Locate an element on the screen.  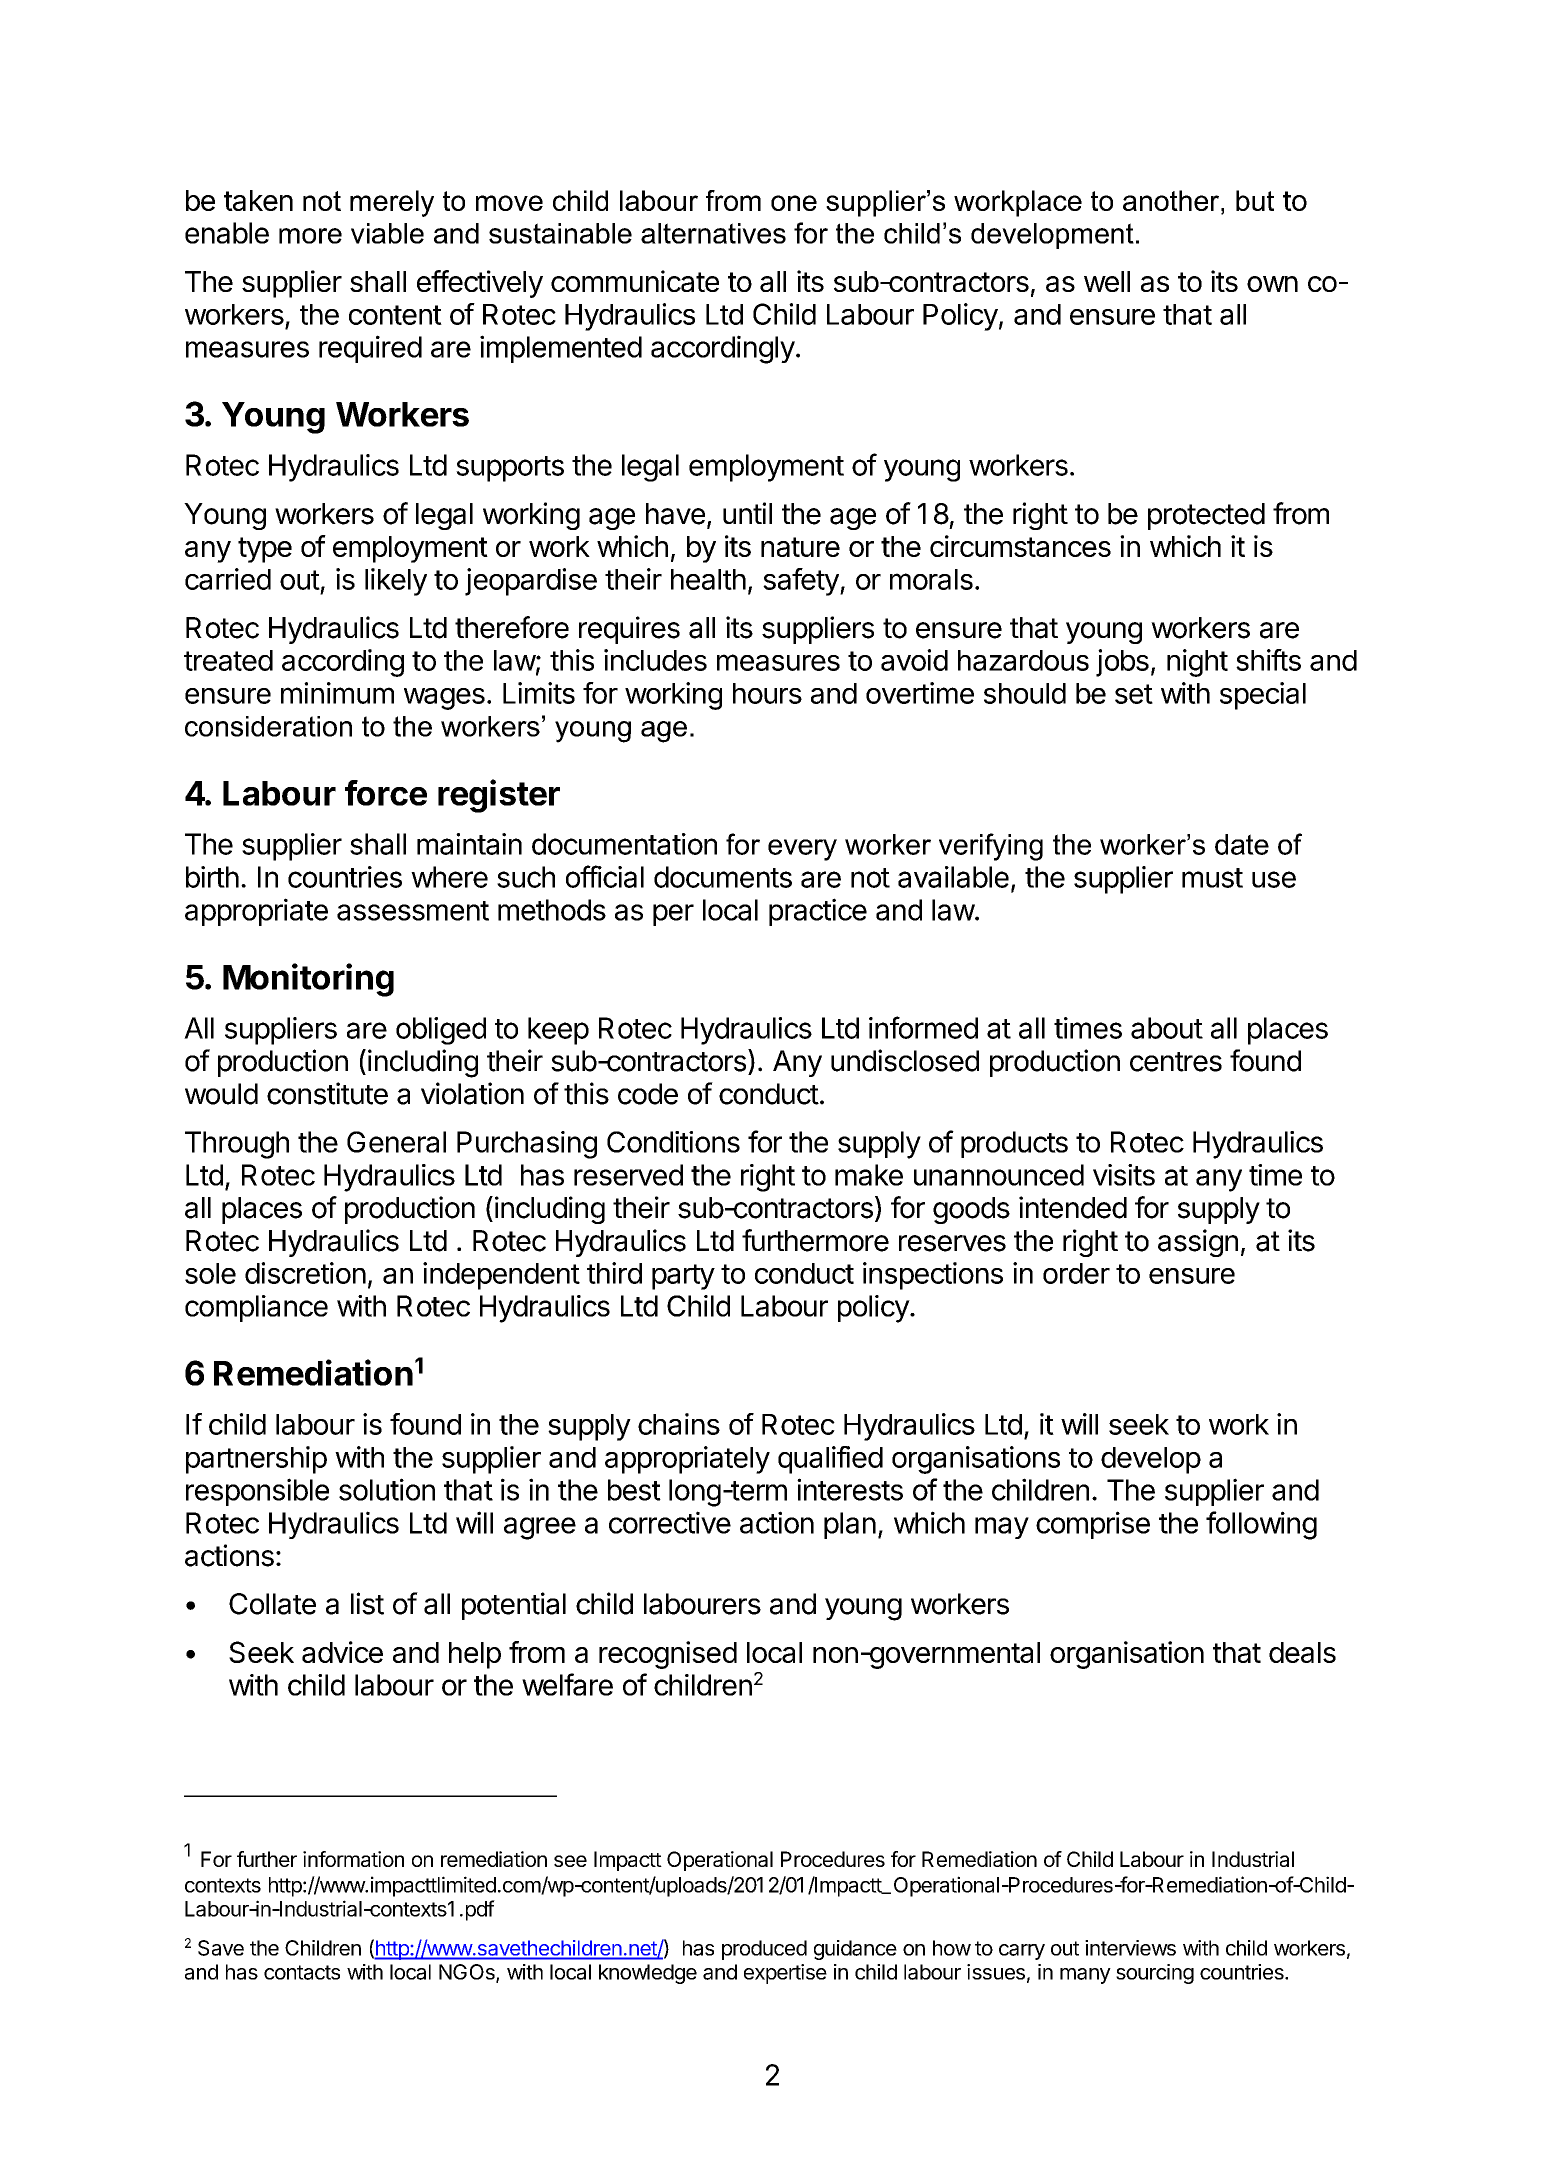
centres is located at coordinates (1176, 1062).
